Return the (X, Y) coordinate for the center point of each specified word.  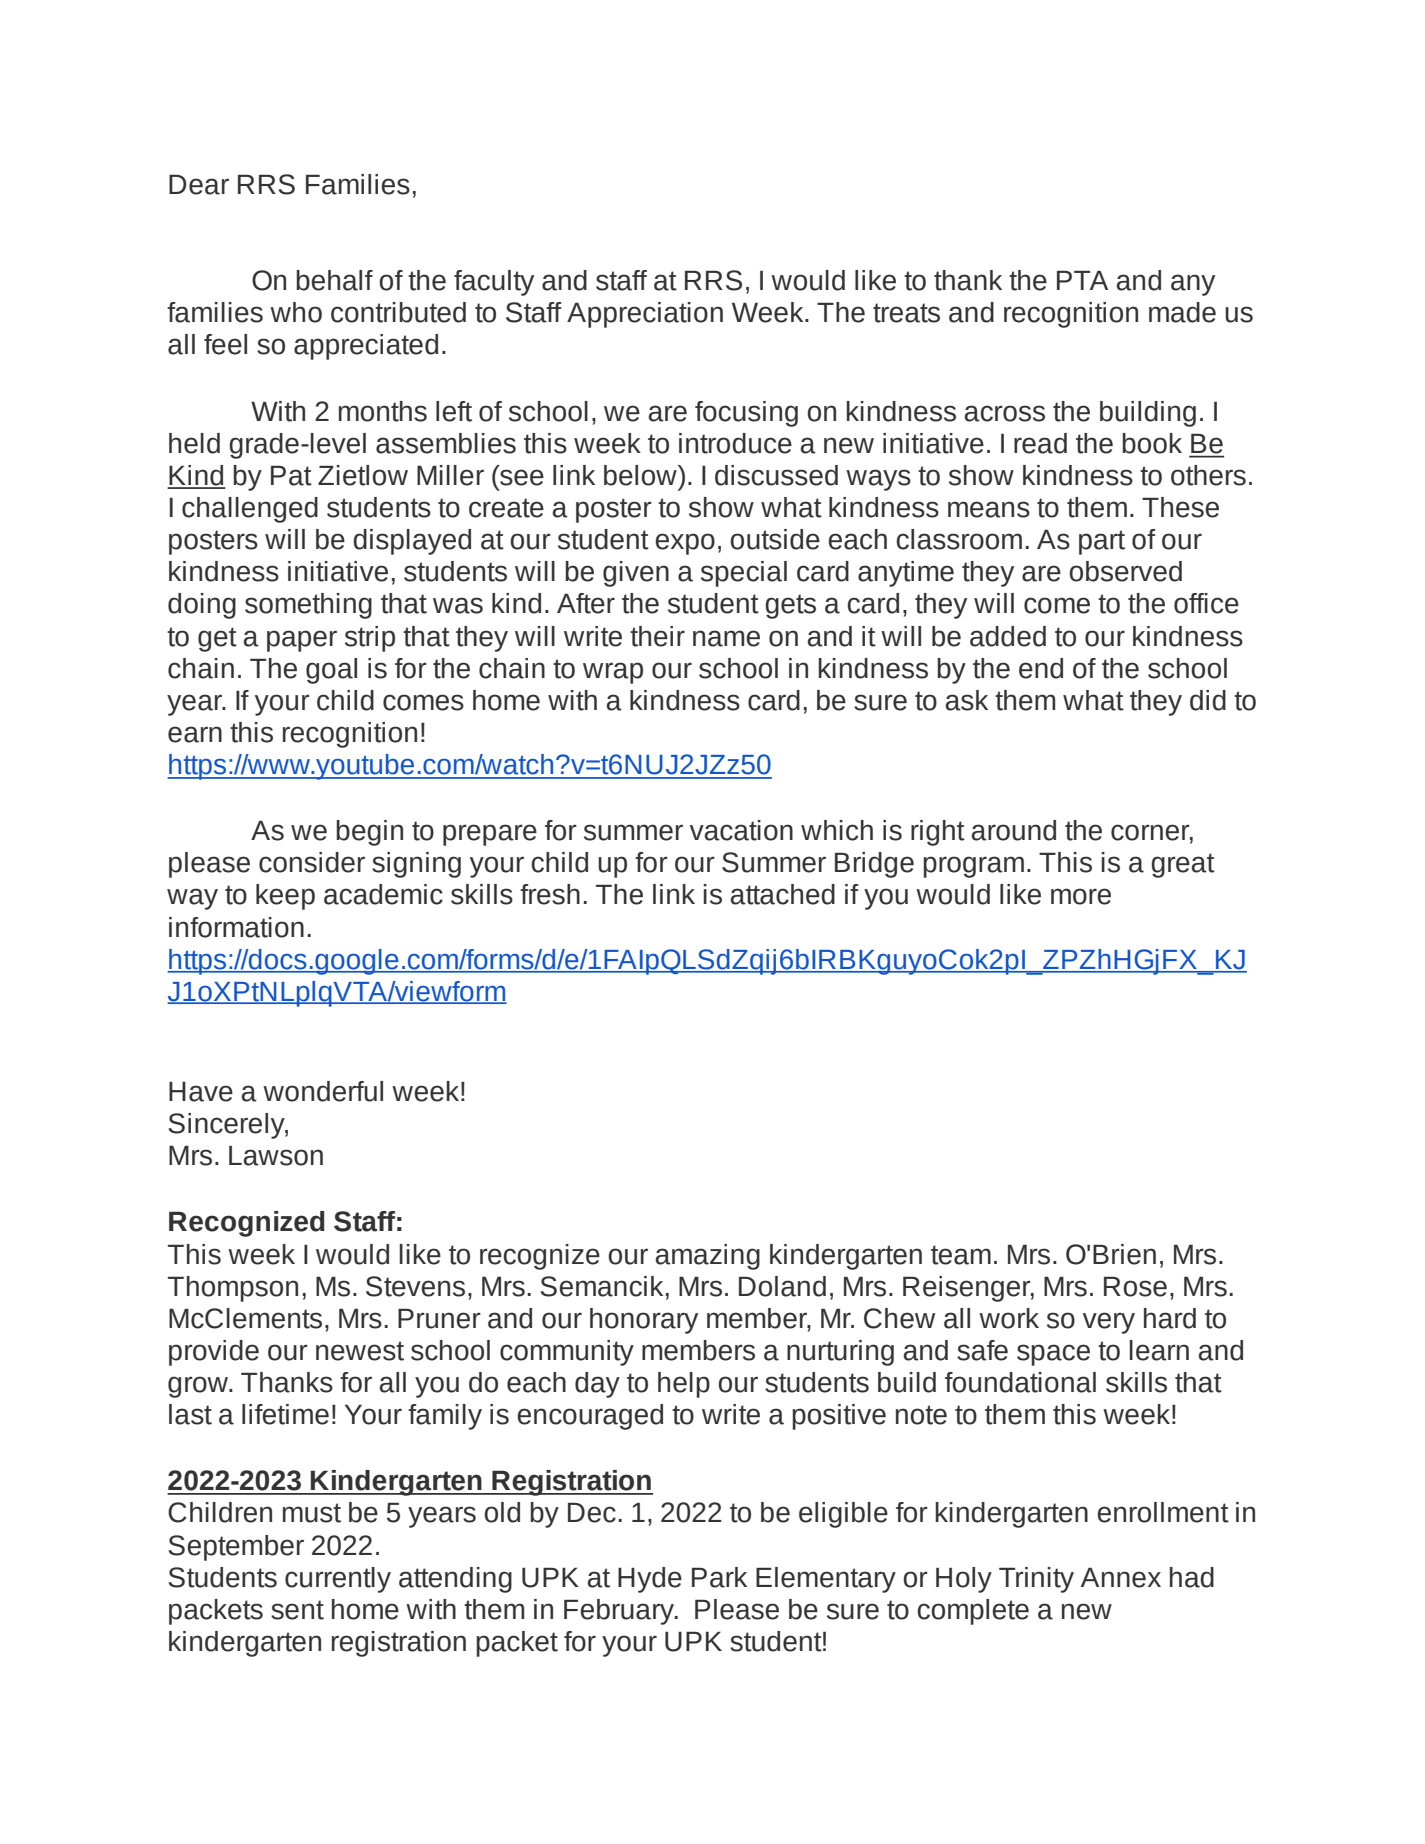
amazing (708, 1257)
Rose (1135, 1287)
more (1081, 896)
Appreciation (645, 315)
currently (338, 1580)
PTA (1082, 280)
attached (783, 894)
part (1102, 542)
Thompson (233, 1289)
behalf (334, 280)
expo (685, 544)
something (308, 606)
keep (285, 897)
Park (719, 1577)
